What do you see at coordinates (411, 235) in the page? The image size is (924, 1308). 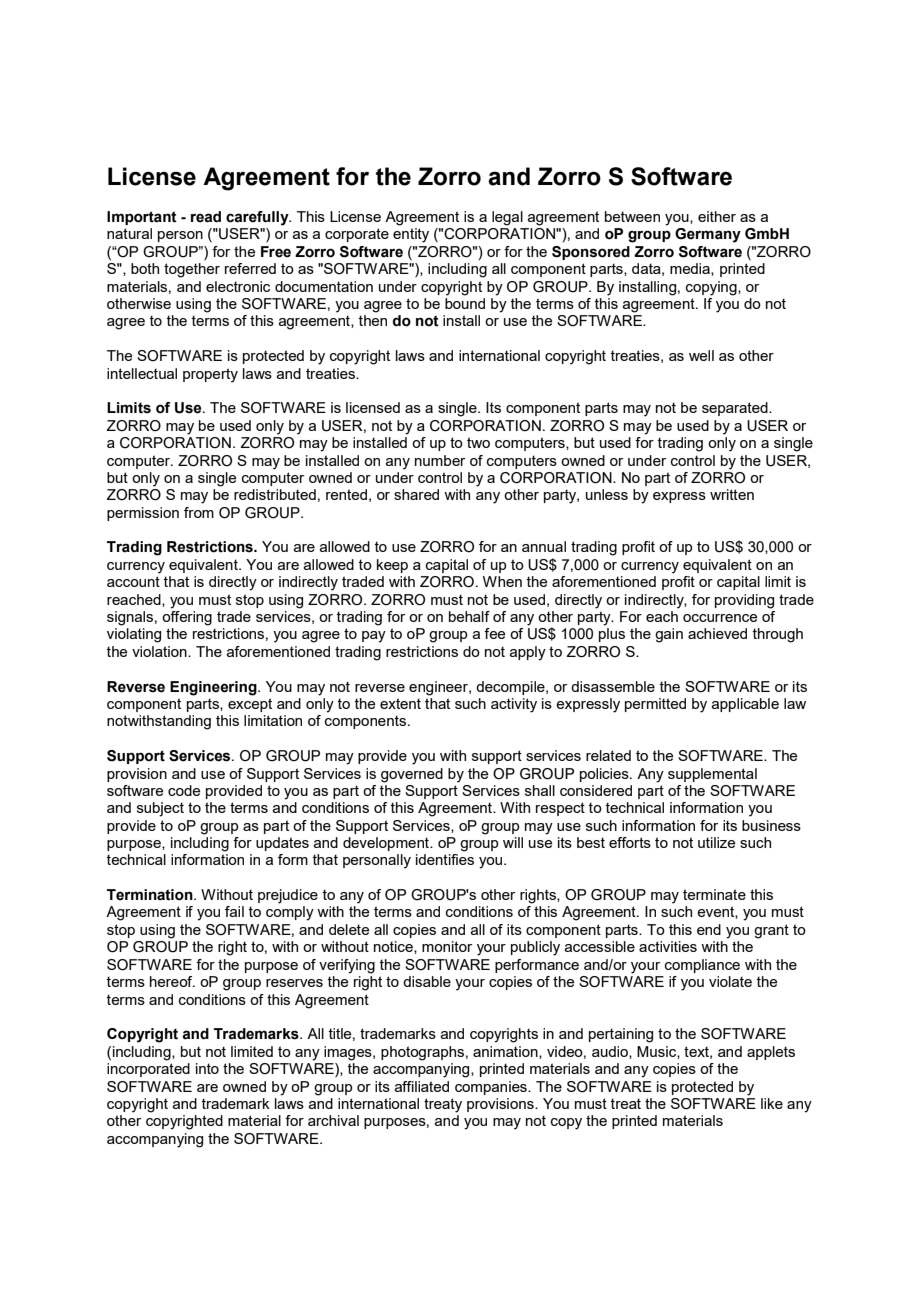 I see `entity` at bounding box center [411, 235].
